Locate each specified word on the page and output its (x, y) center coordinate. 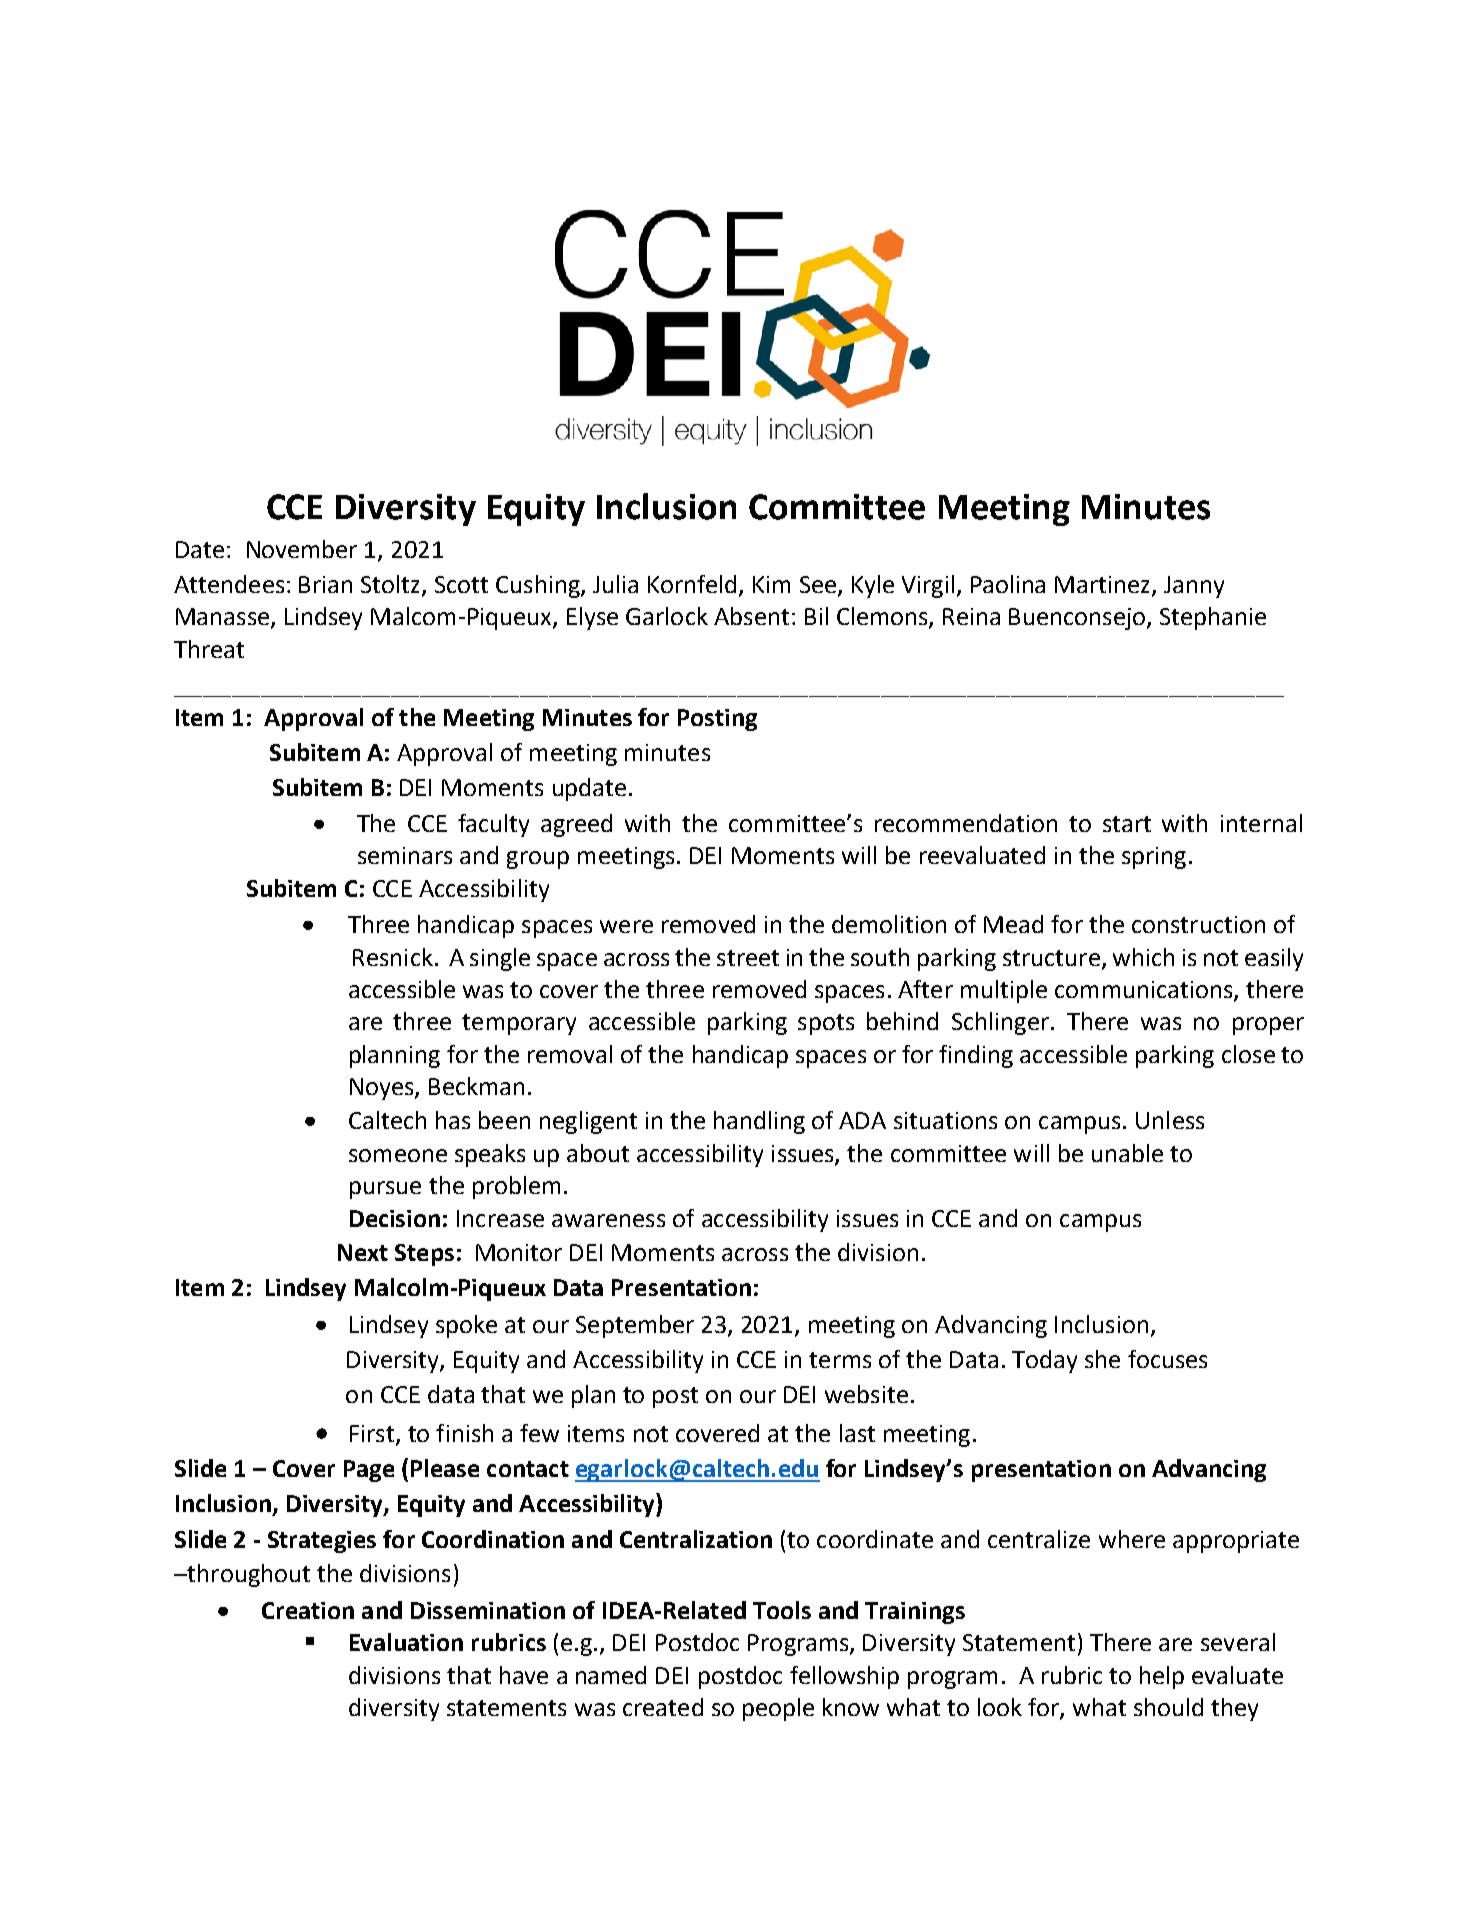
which (1143, 957)
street (748, 958)
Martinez (1104, 586)
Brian (325, 584)
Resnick (393, 957)
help (1162, 1677)
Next (363, 1252)
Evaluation (406, 1642)
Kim (771, 584)
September (635, 1326)
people (778, 1709)
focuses (1167, 1359)
